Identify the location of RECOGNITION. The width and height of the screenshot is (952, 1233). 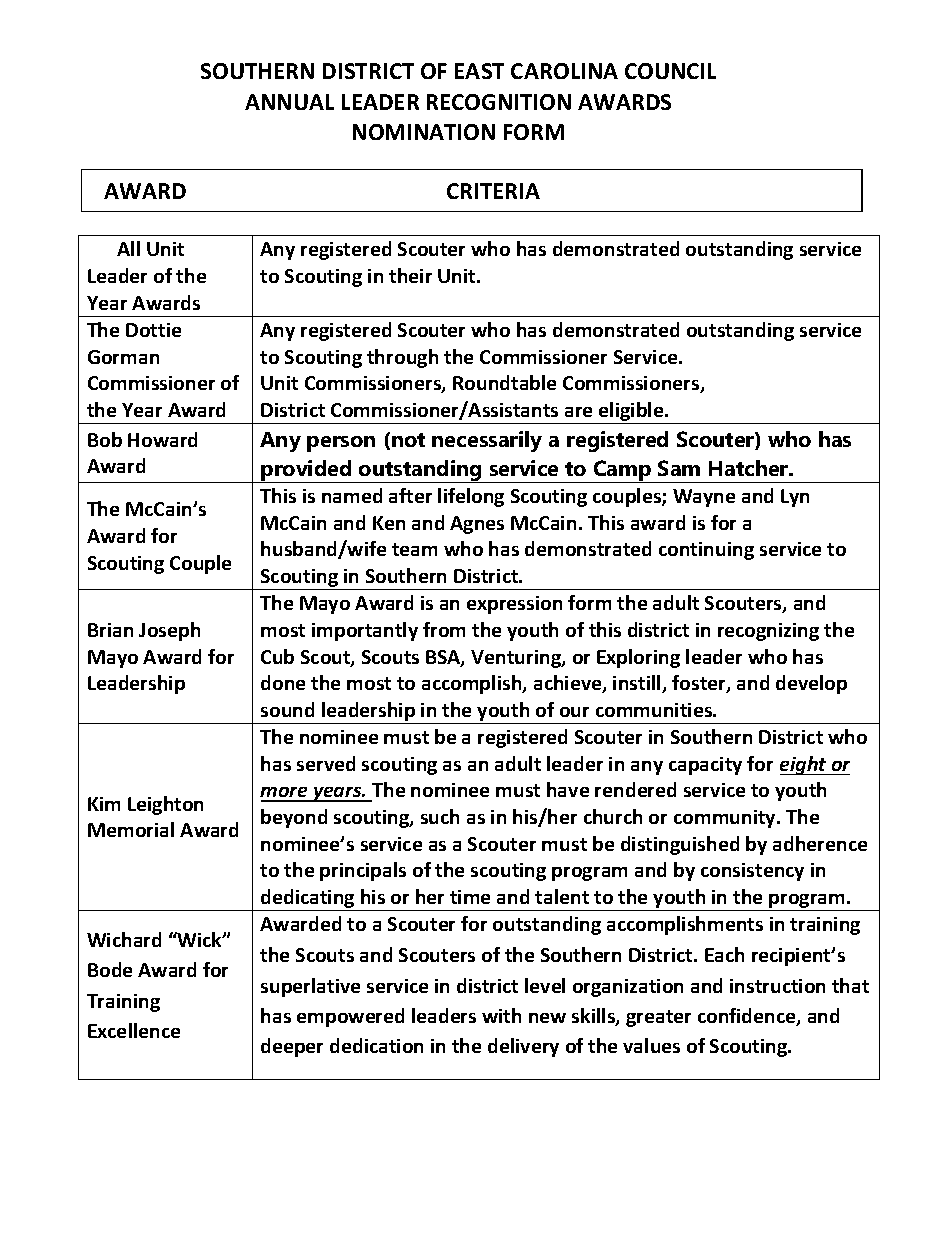
(499, 102).
